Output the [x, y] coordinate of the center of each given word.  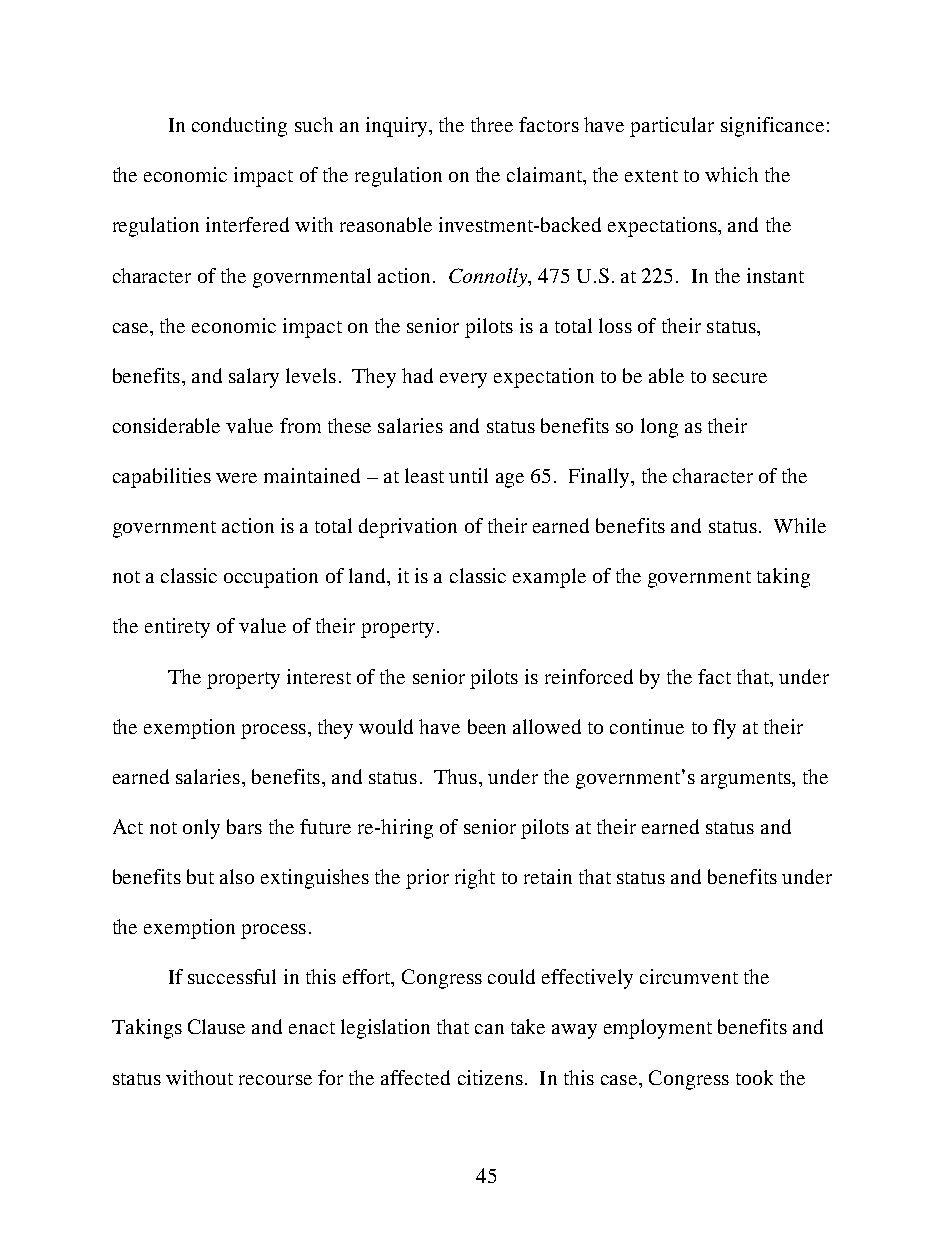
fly [724, 729]
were [236, 478]
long [659, 428]
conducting [239, 127]
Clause [216, 1026]
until [468, 475]
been [487, 726]
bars [244, 826]
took [754, 1077]
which [731, 174]
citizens [490, 1077]
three [492, 124]
